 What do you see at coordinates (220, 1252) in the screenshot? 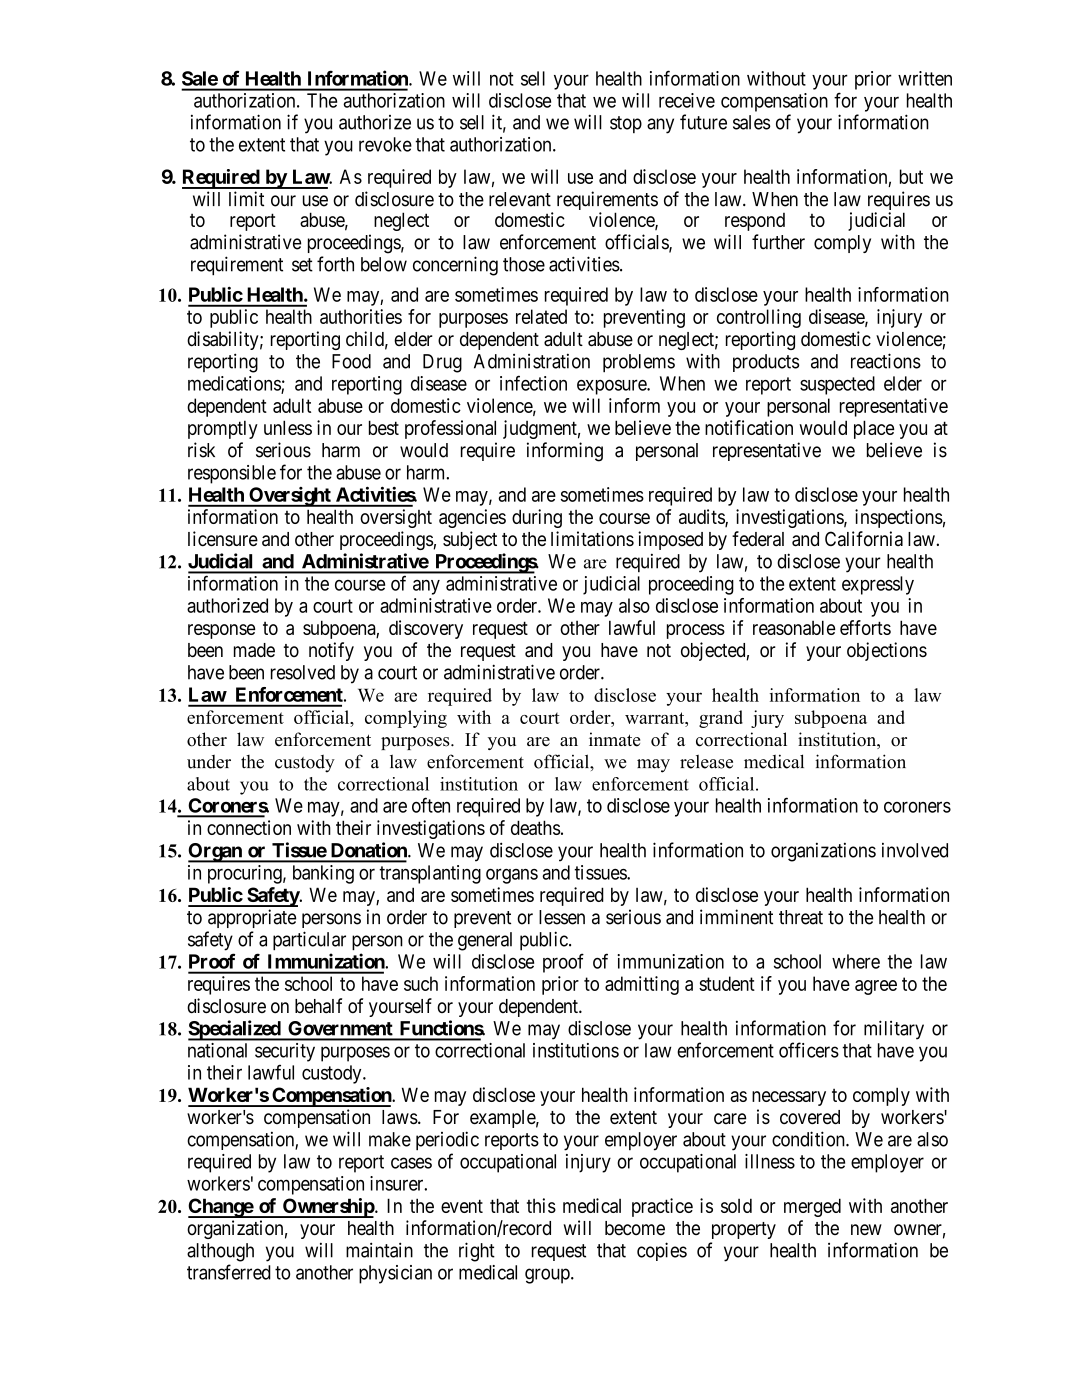
I see `although` at bounding box center [220, 1252].
